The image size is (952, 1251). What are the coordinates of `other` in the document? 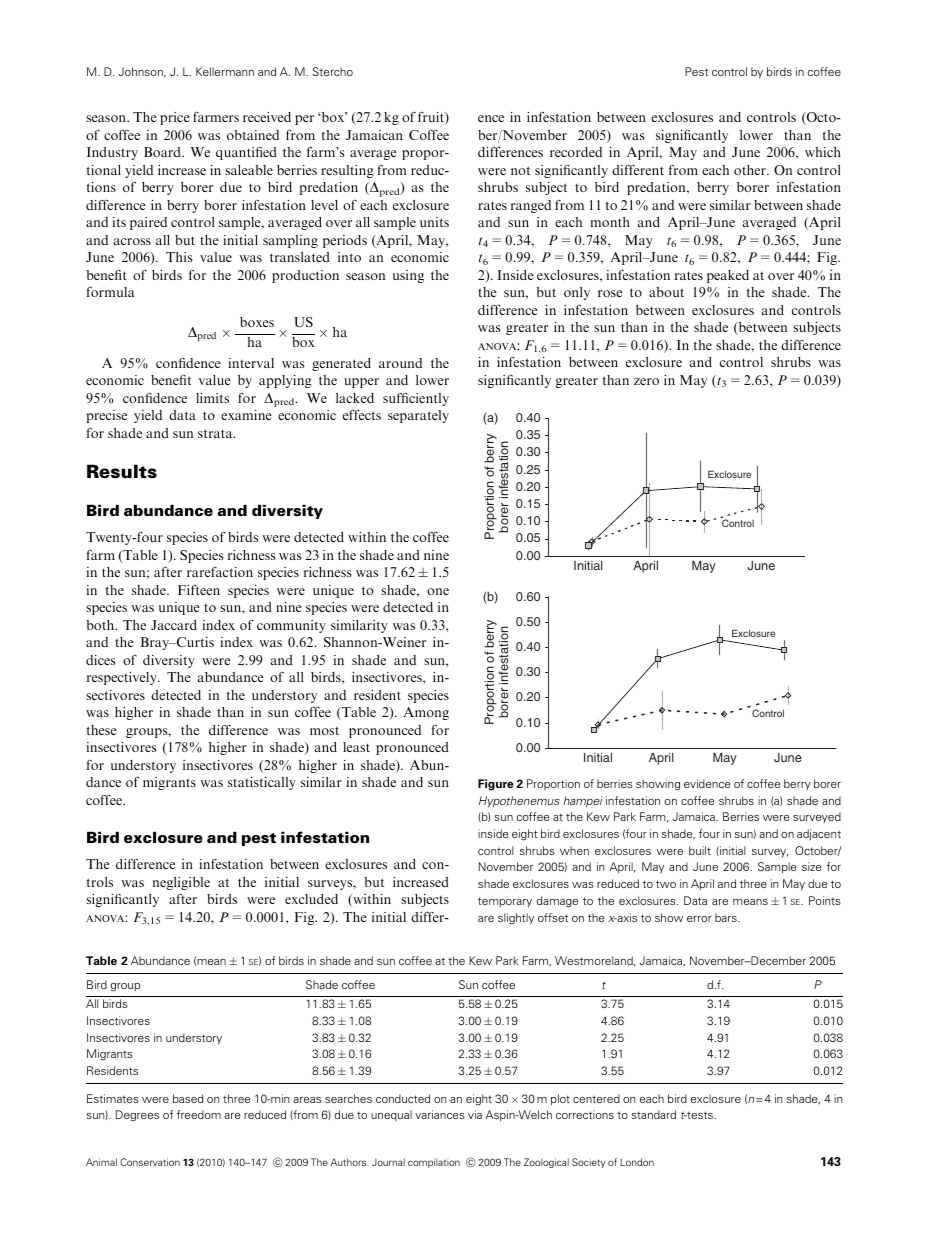 It's located at (751, 170).
